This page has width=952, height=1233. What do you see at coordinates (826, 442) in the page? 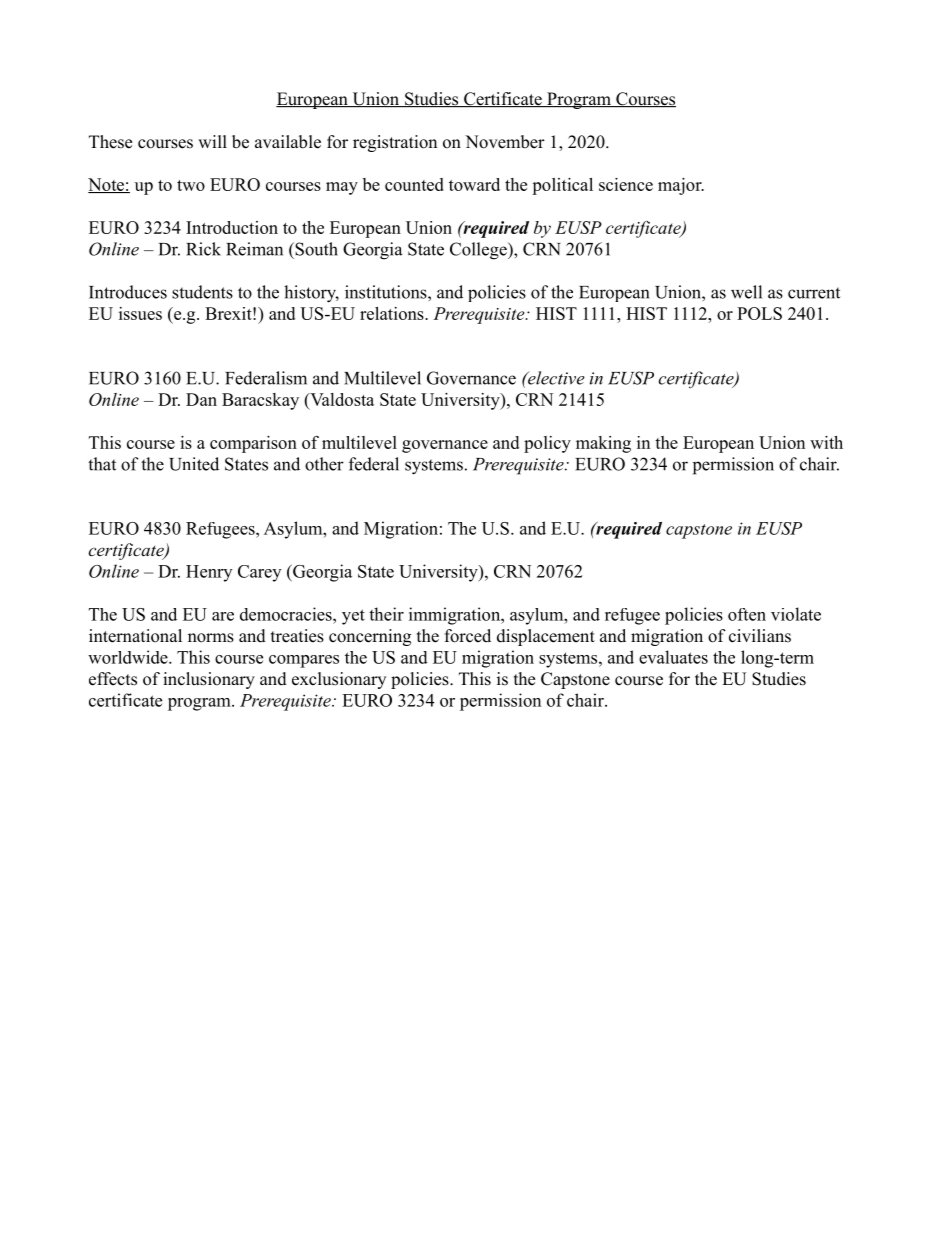
I see `with` at bounding box center [826, 442].
